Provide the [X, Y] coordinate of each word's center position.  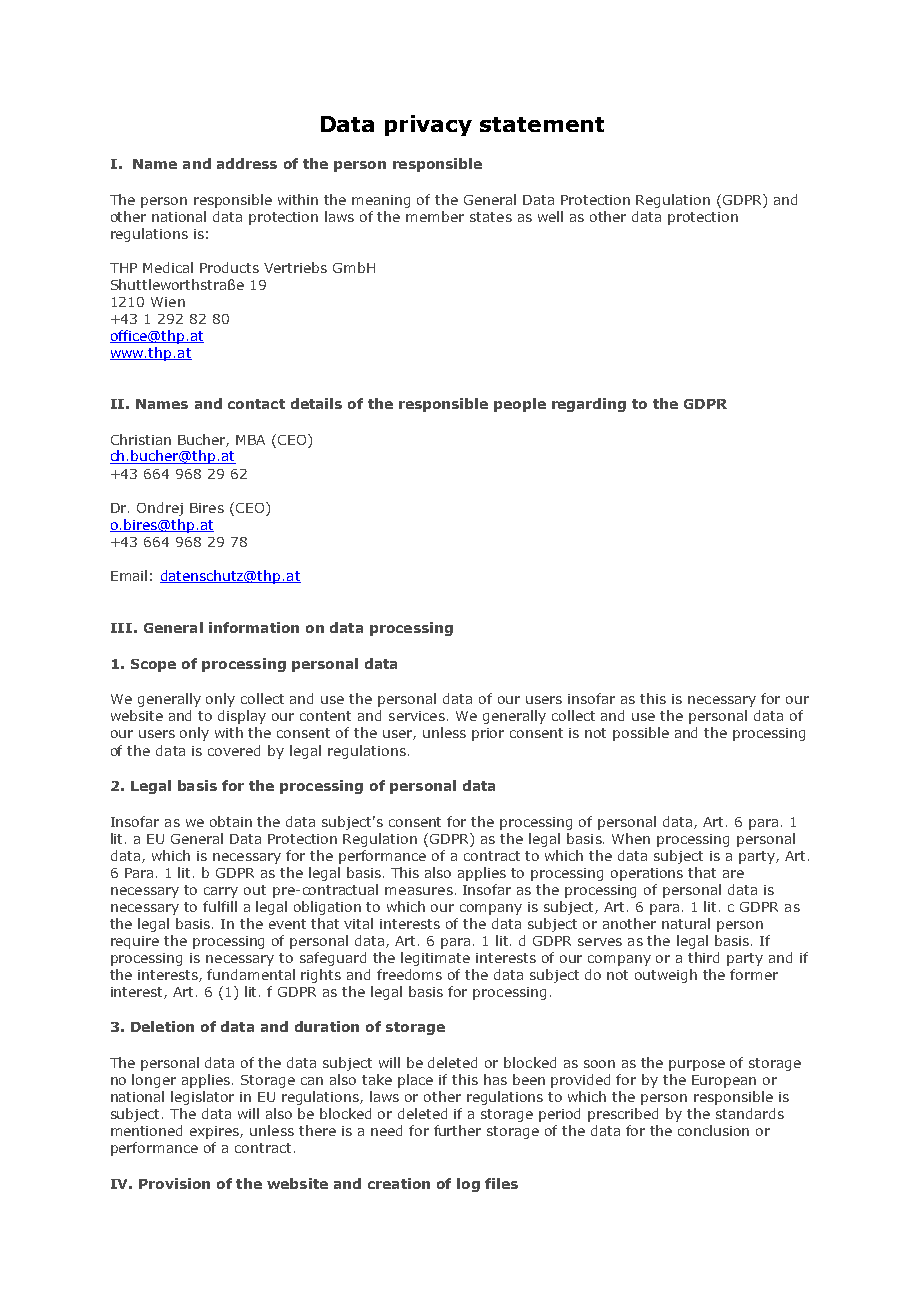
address [247, 163]
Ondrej [160, 509]
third [703, 957]
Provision [174, 1183]
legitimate [435, 959]
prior [488, 734]
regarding [589, 405]
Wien [168, 302]
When [631, 838]
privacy [428, 125]
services [417, 716]
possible [641, 734]
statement [542, 124]
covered [234, 750]
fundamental [251, 974]
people [520, 405]
